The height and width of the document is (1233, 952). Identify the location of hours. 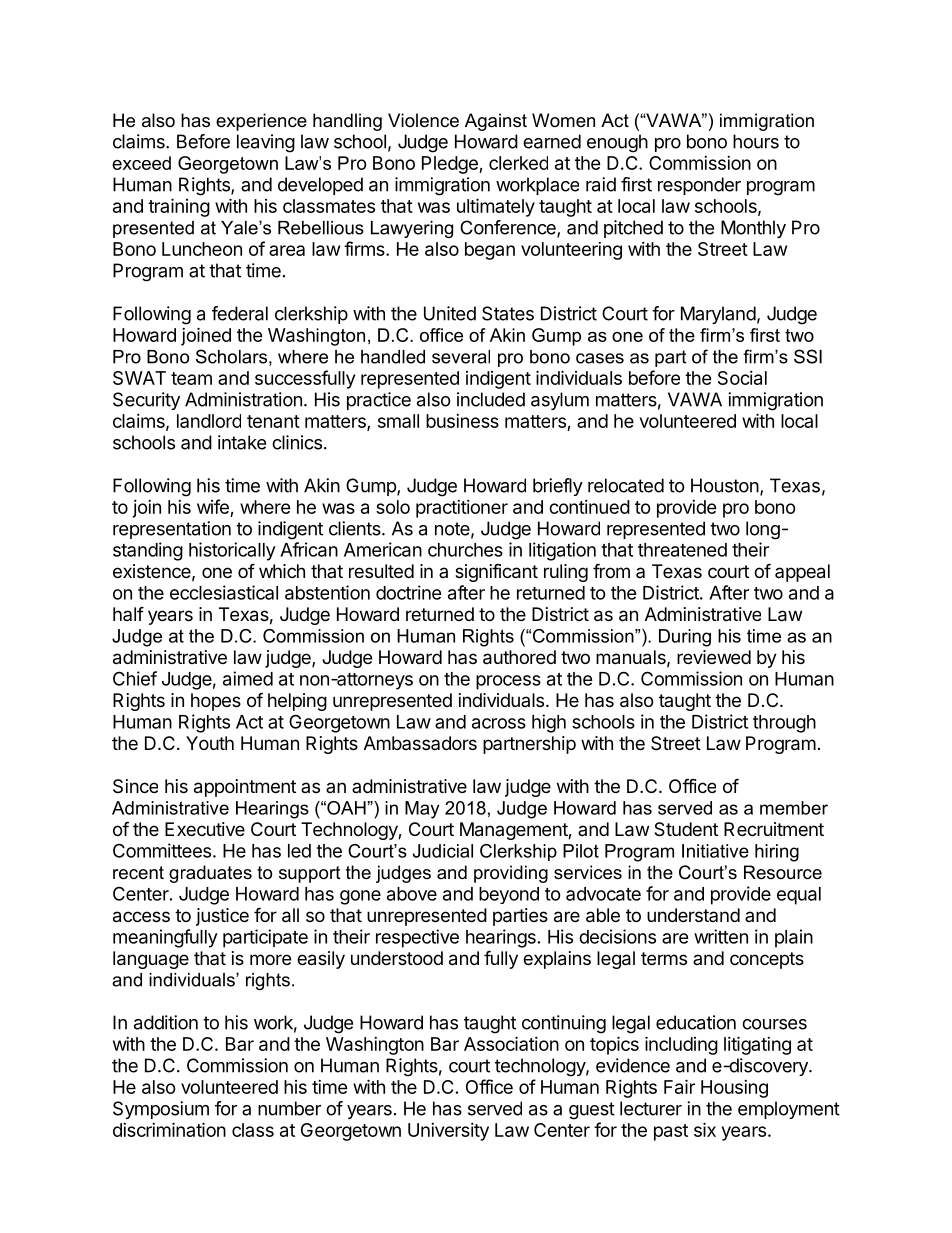
(756, 141).
